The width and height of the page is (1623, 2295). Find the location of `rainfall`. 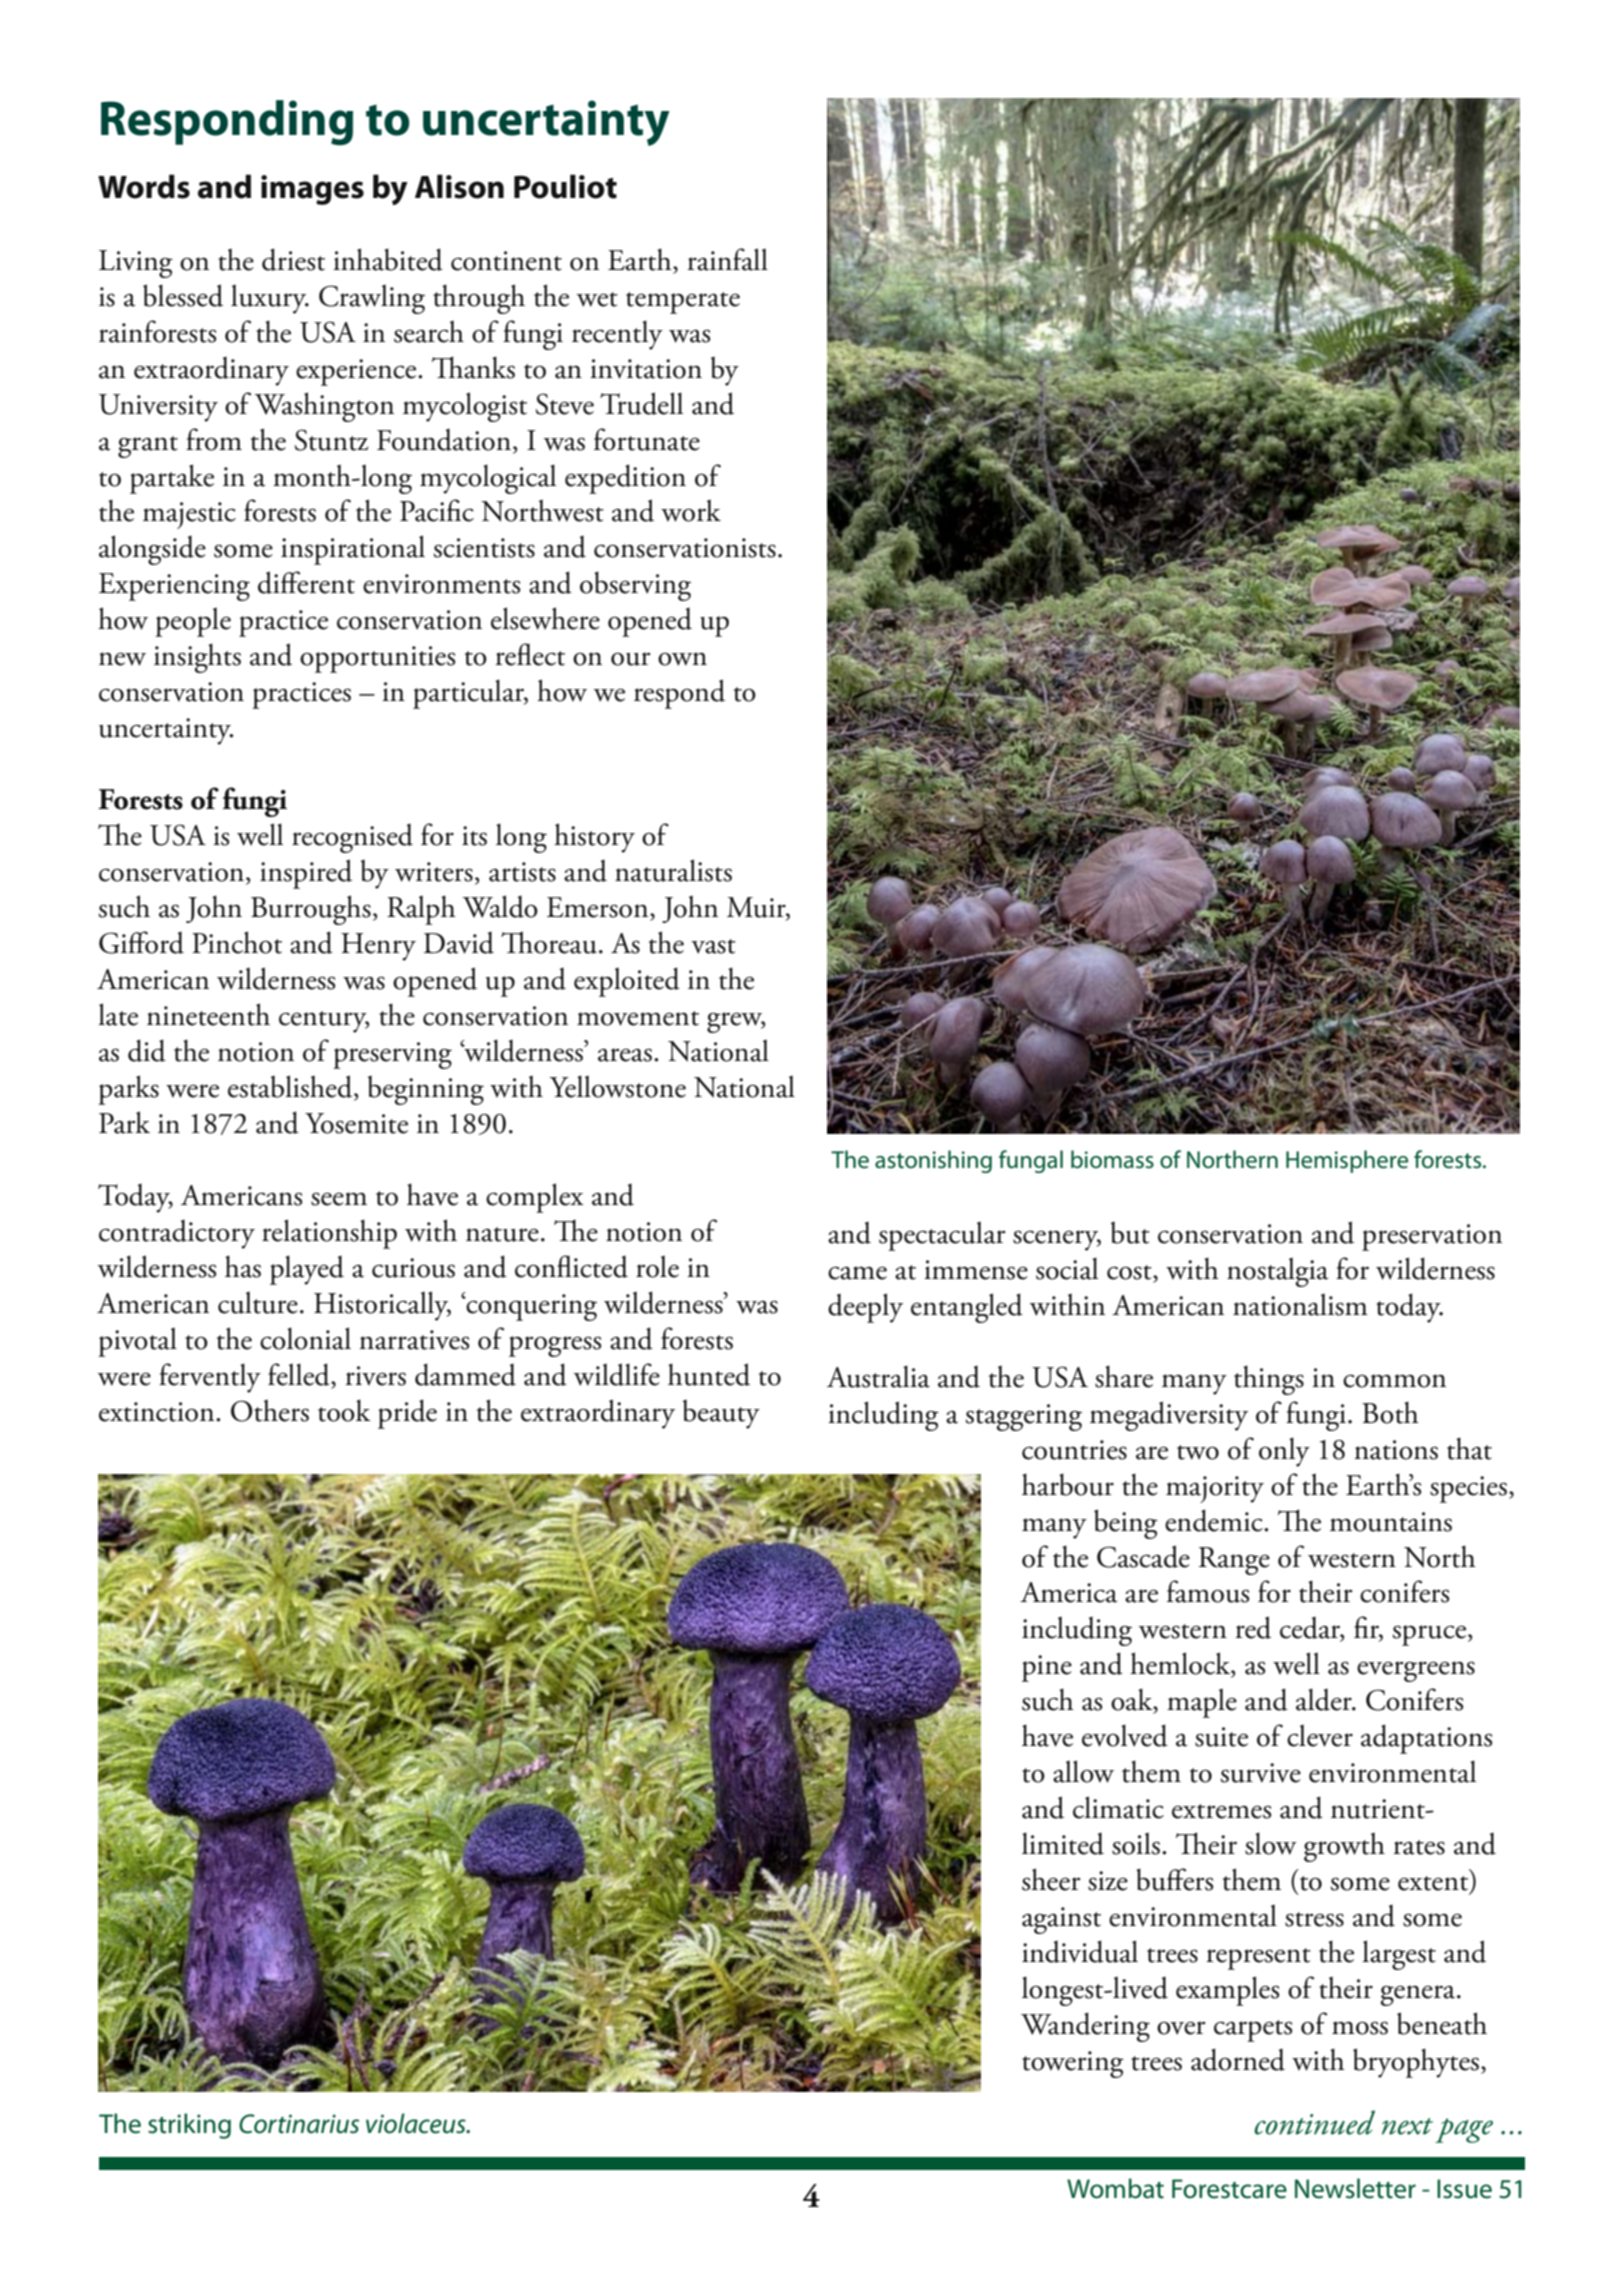

rainfall is located at coordinates (728, 259).
